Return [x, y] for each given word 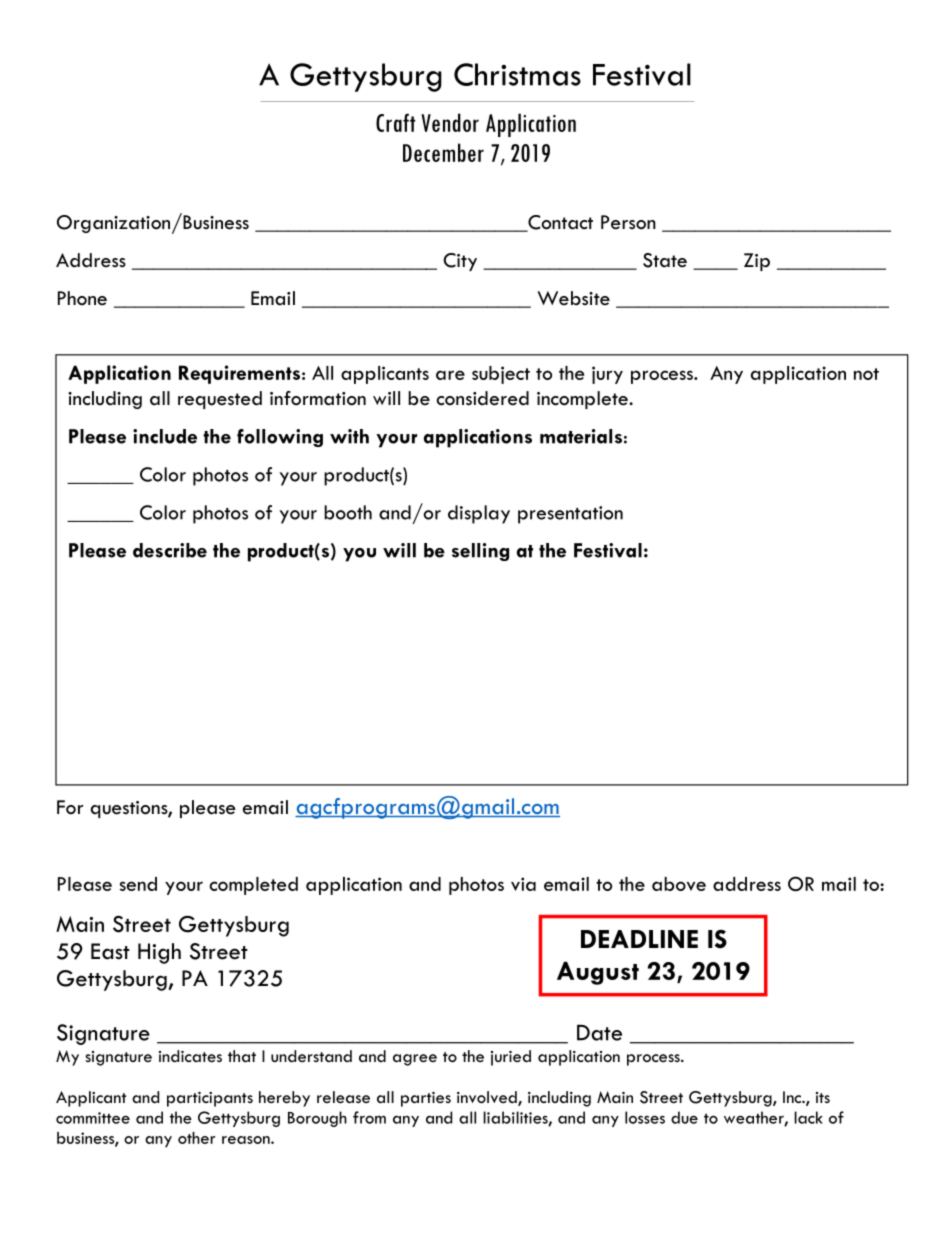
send [138, 884]
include [165, 436]
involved [488, 1098]
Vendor [450, 122]
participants [210, 1099]
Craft [396, 122]
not [866, 374]
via [523, 884]
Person [628, 222]
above [679, 884]
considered [482, 398]
